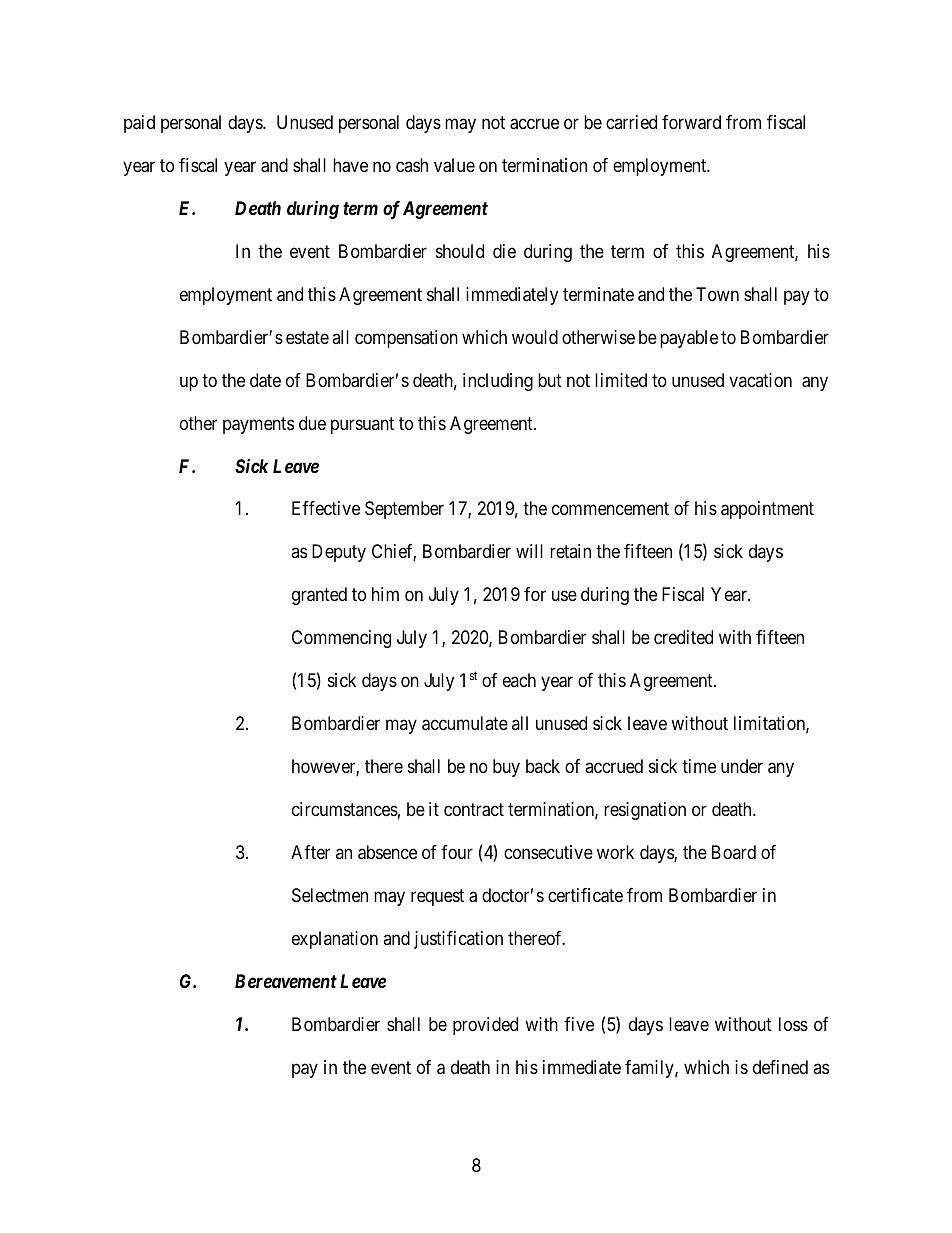  Describe the element at coordinates (454, 165) in the page. I see `value` at that location.
